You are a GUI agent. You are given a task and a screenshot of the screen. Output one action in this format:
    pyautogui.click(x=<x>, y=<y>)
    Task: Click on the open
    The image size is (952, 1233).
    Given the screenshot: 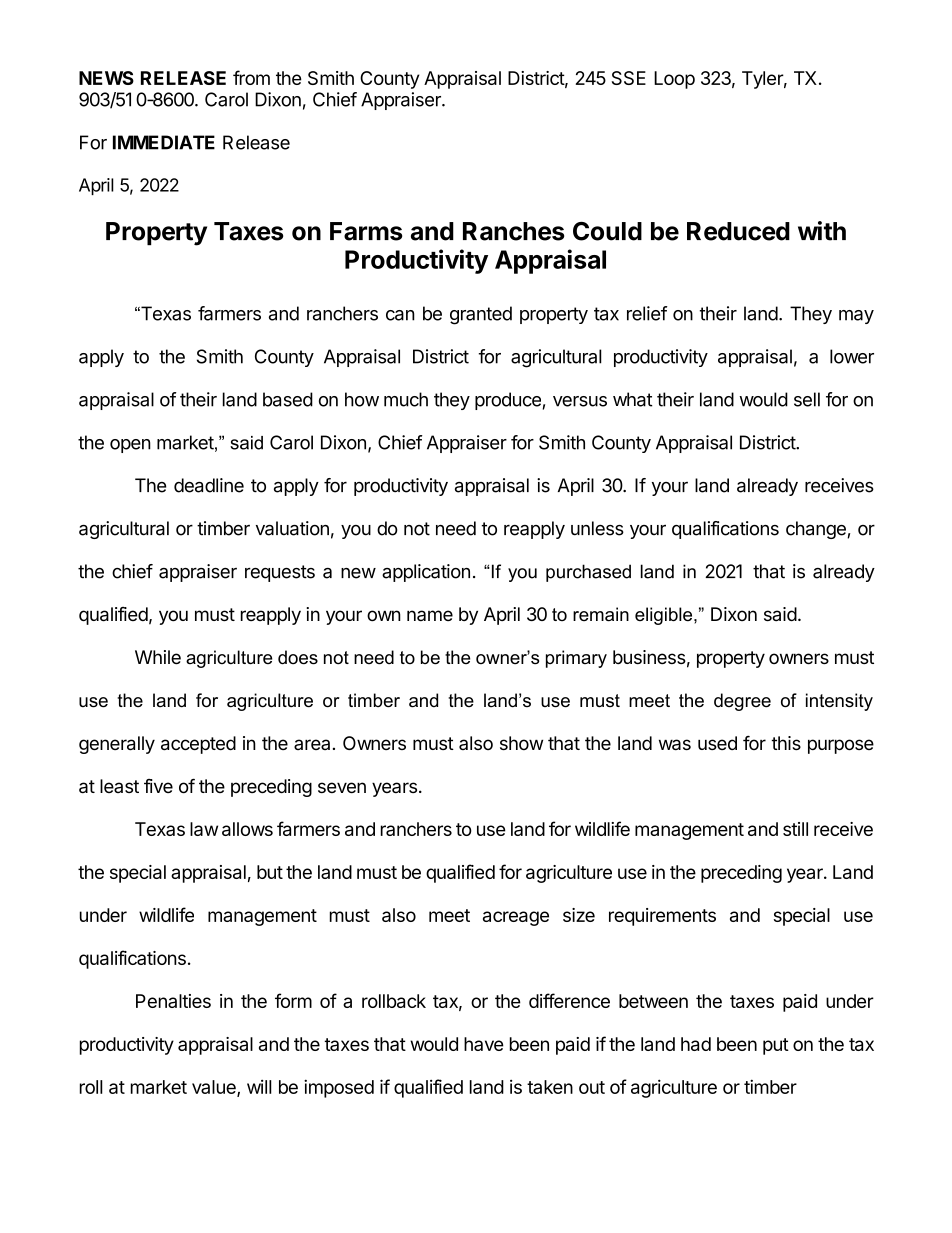 What is the action you would take?
    pyautogui.click(x=130, y=446)
